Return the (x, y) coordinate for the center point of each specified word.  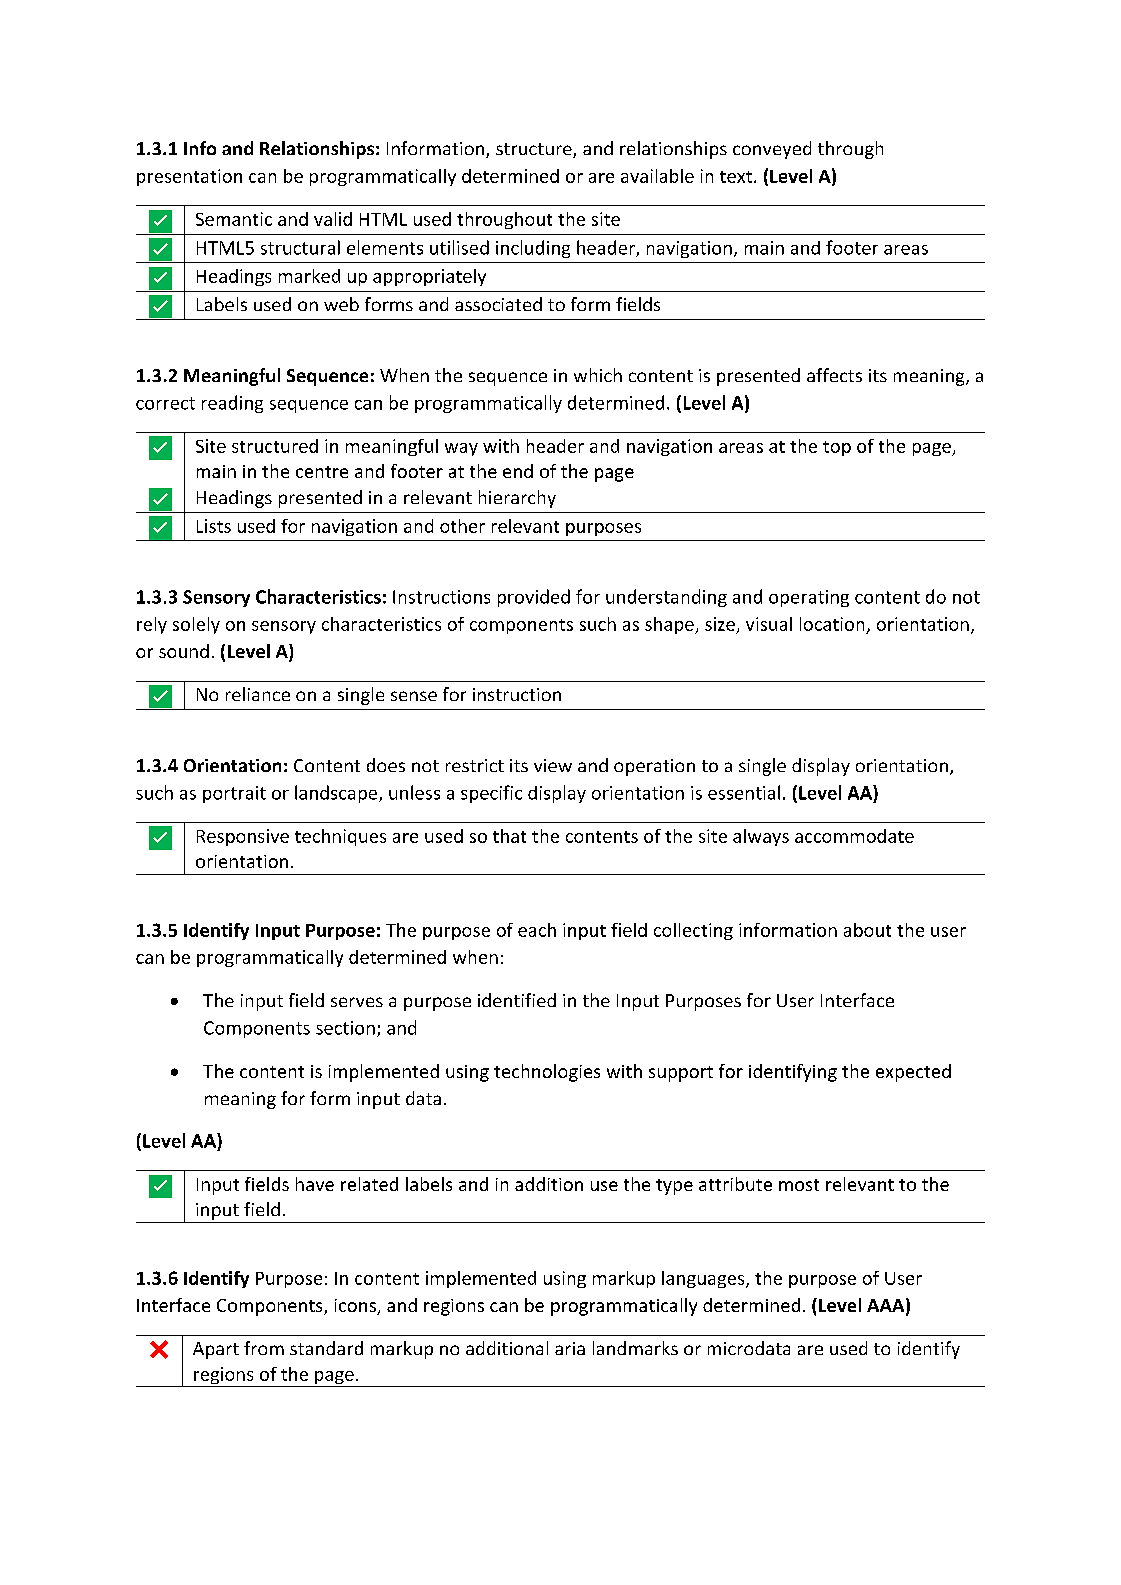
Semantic (234, 219)
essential (744, 792)
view (553, 765)
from (264, 1348)
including (533, 249)
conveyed (772, 150)
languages (704, 1279)
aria (570, 1348)
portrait (234, 794)
